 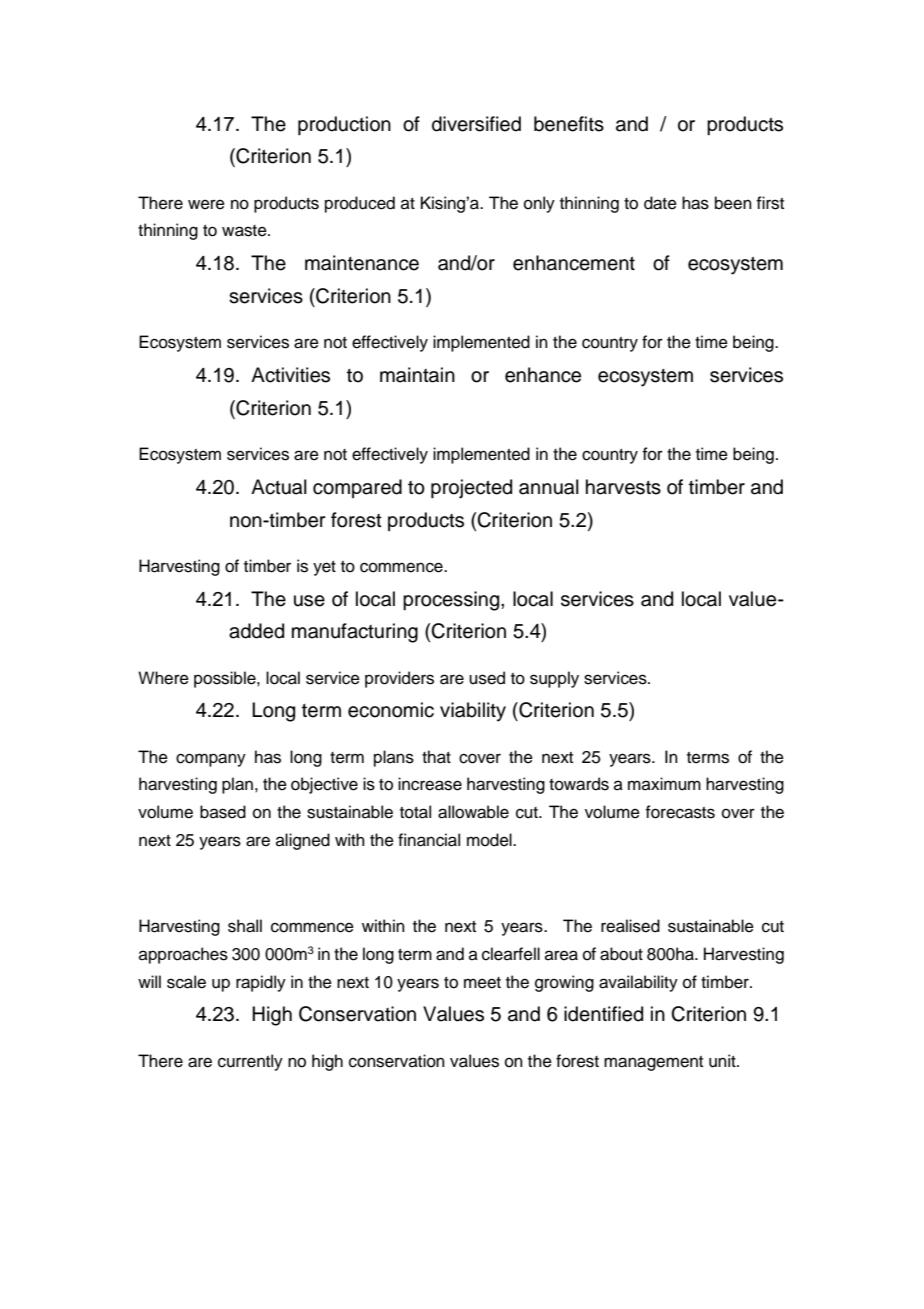 What do you see at coordinates (452, 601) in the document?
I see `processing` at bounding box center [452, 601].
